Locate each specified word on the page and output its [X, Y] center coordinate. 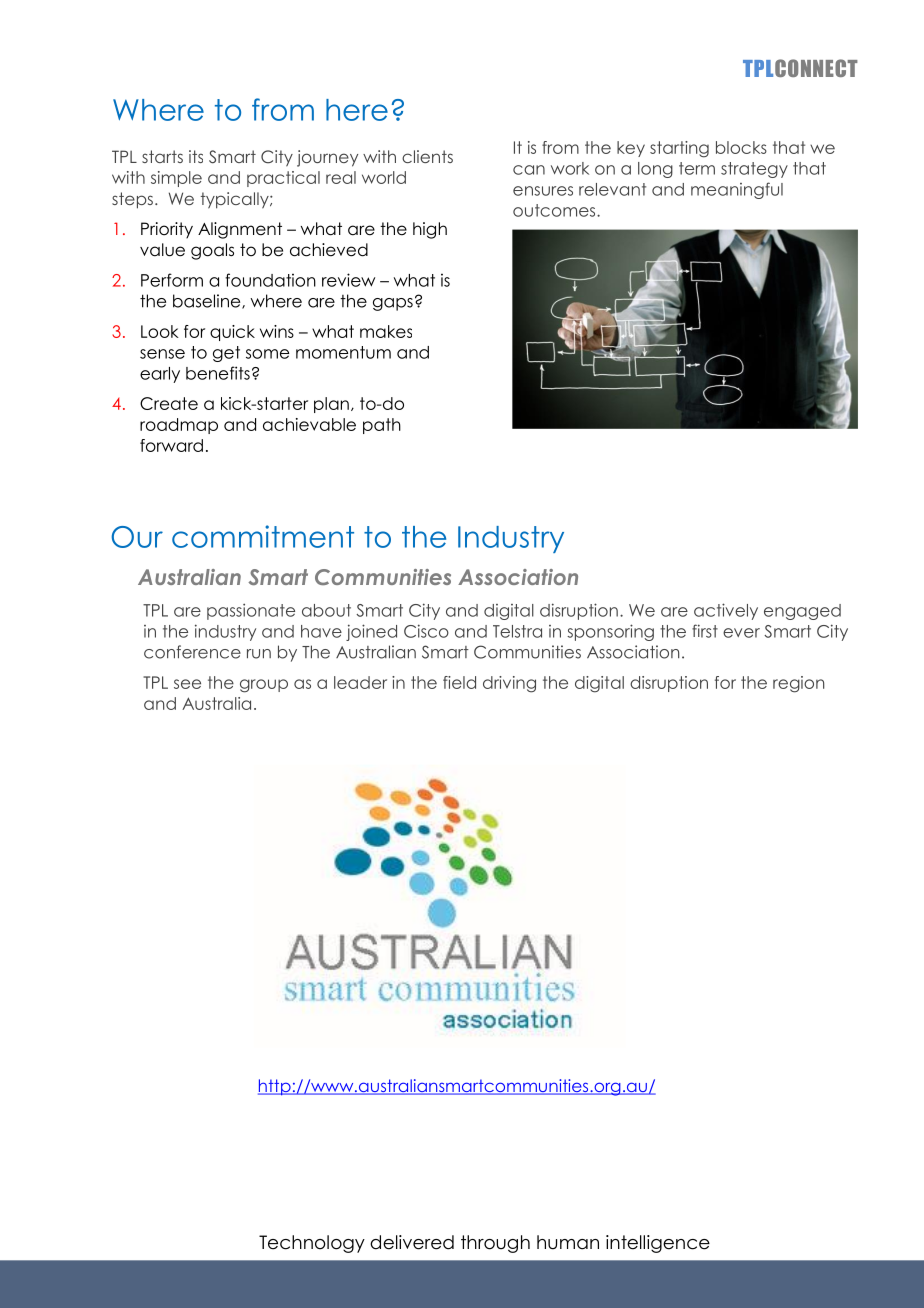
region [798, 684]
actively [726, 611]
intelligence [658, 1244]
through [495, 1244]
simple [176, 179]
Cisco [426, 631]
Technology [312, 1244]
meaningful [737, 190]
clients [427, 156]
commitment [263, 536]
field [459, 682]
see [187, 684]
